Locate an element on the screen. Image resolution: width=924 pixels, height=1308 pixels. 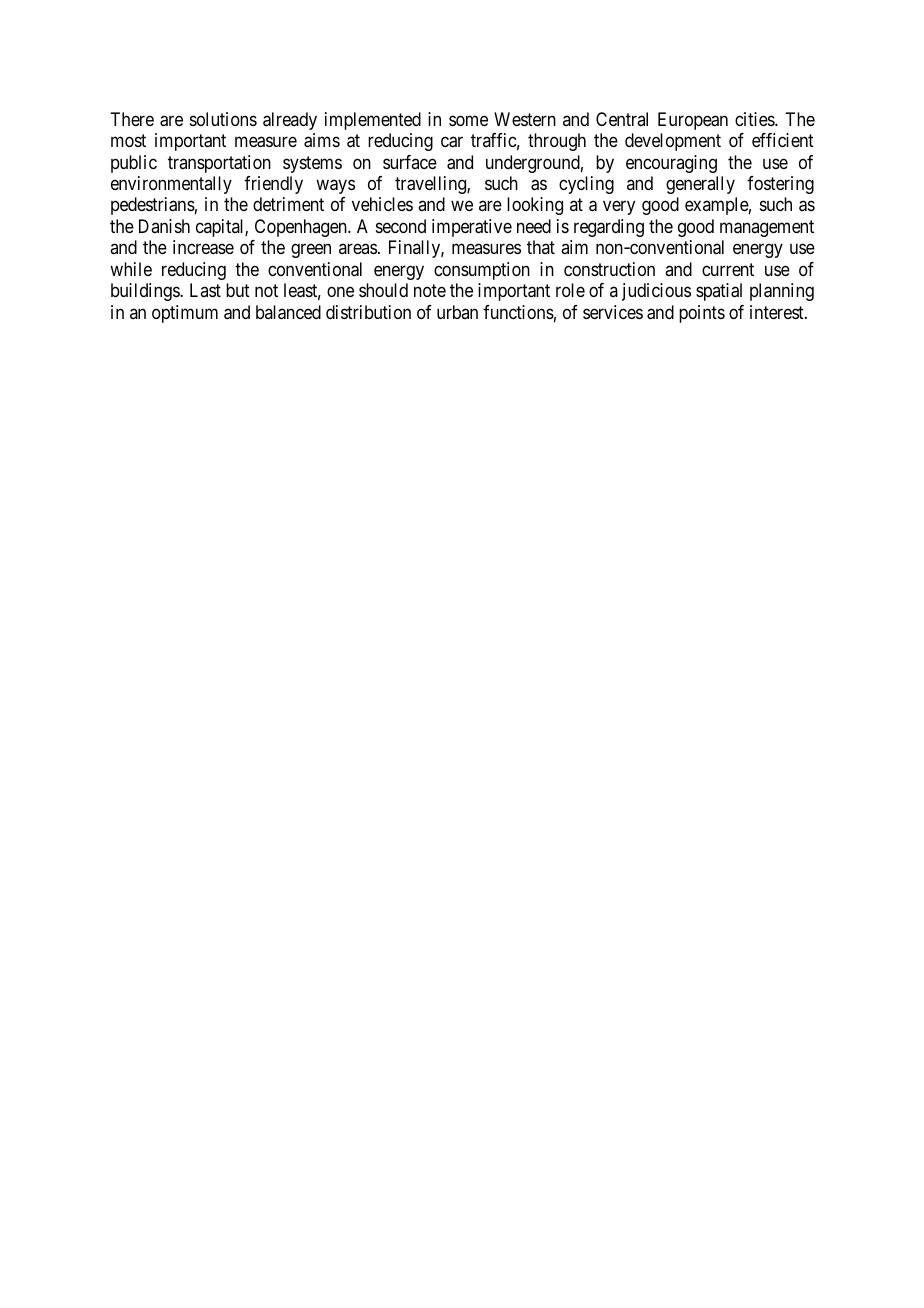
generally is located at coordinates (700, 185).
